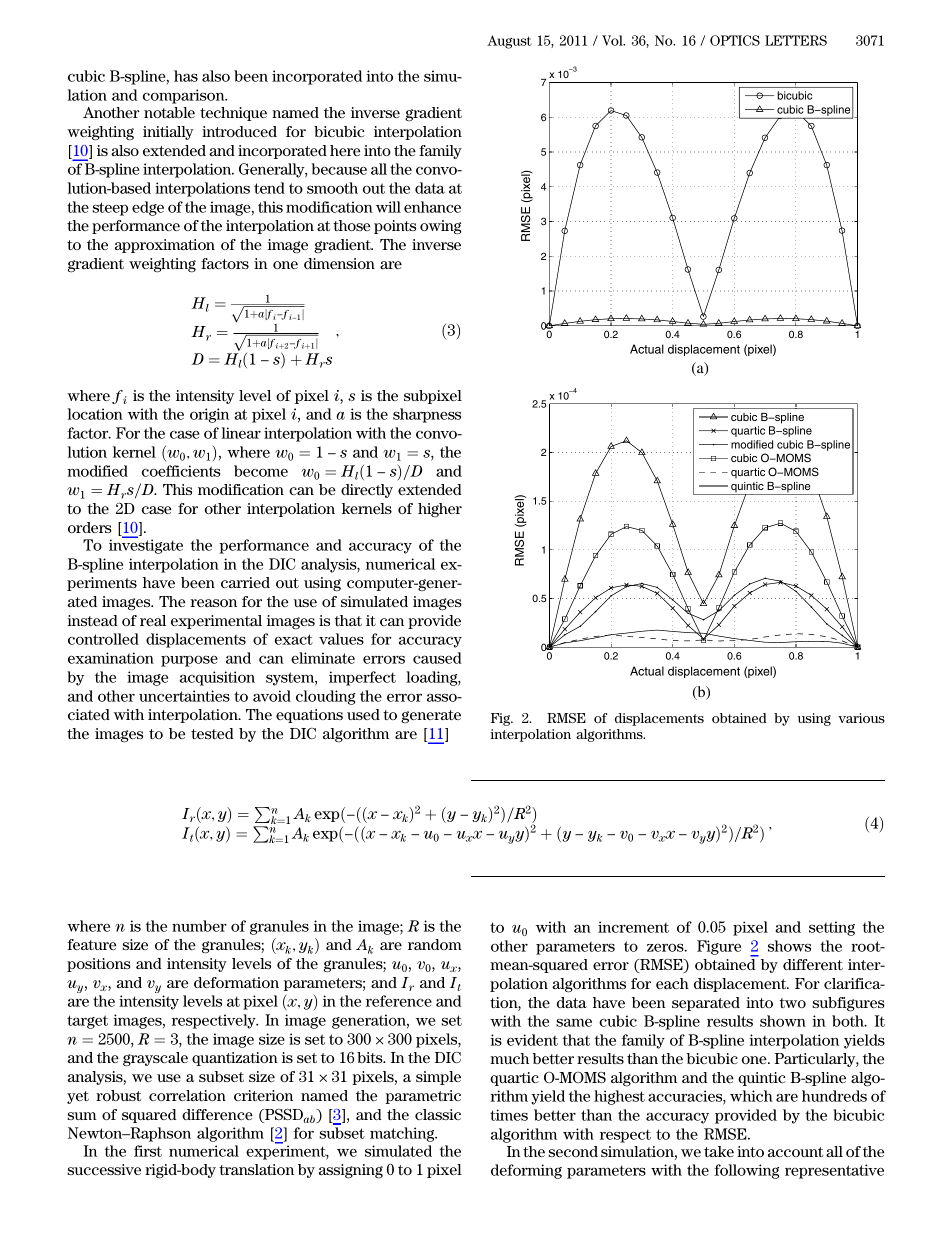 Image resolution: width=952 pixels, height=1256 pixels. Describe the element at coordinates (440, 510) in the screenshot. I see `higher` at that location.
